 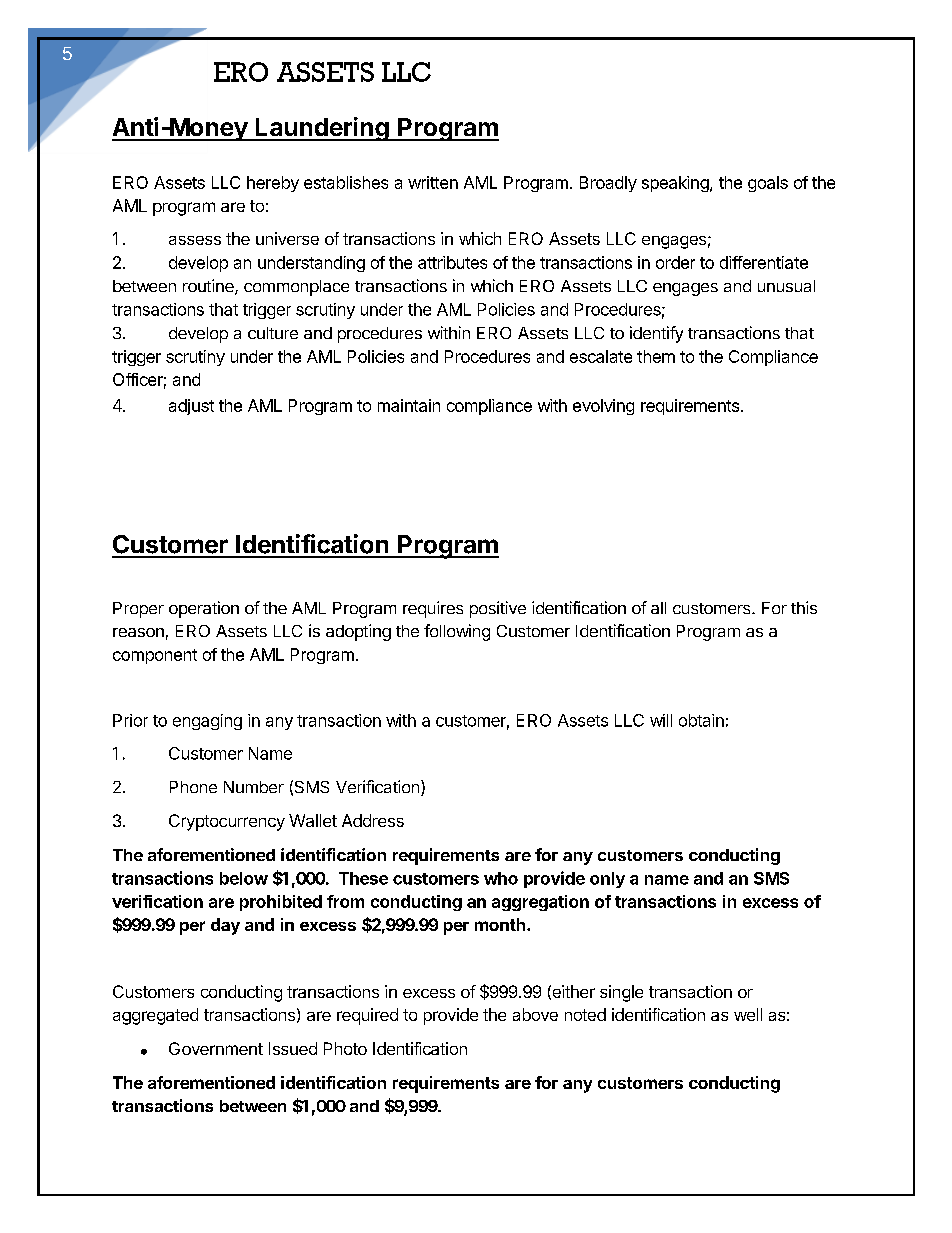 I want to click on this, so click(x=804, y=607).
